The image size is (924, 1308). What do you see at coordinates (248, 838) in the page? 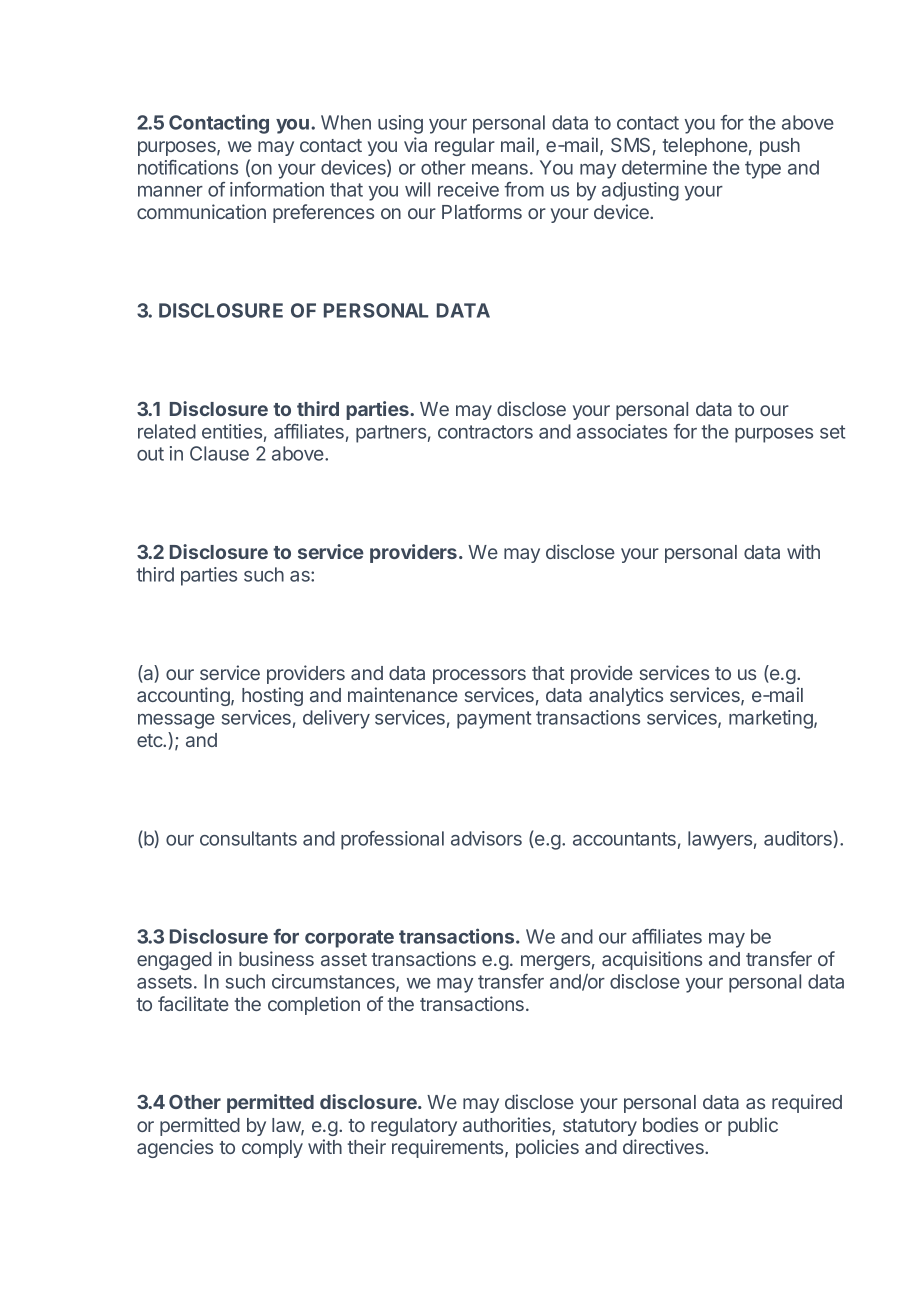
I see `consultants` at bounding box center [248, 838].
